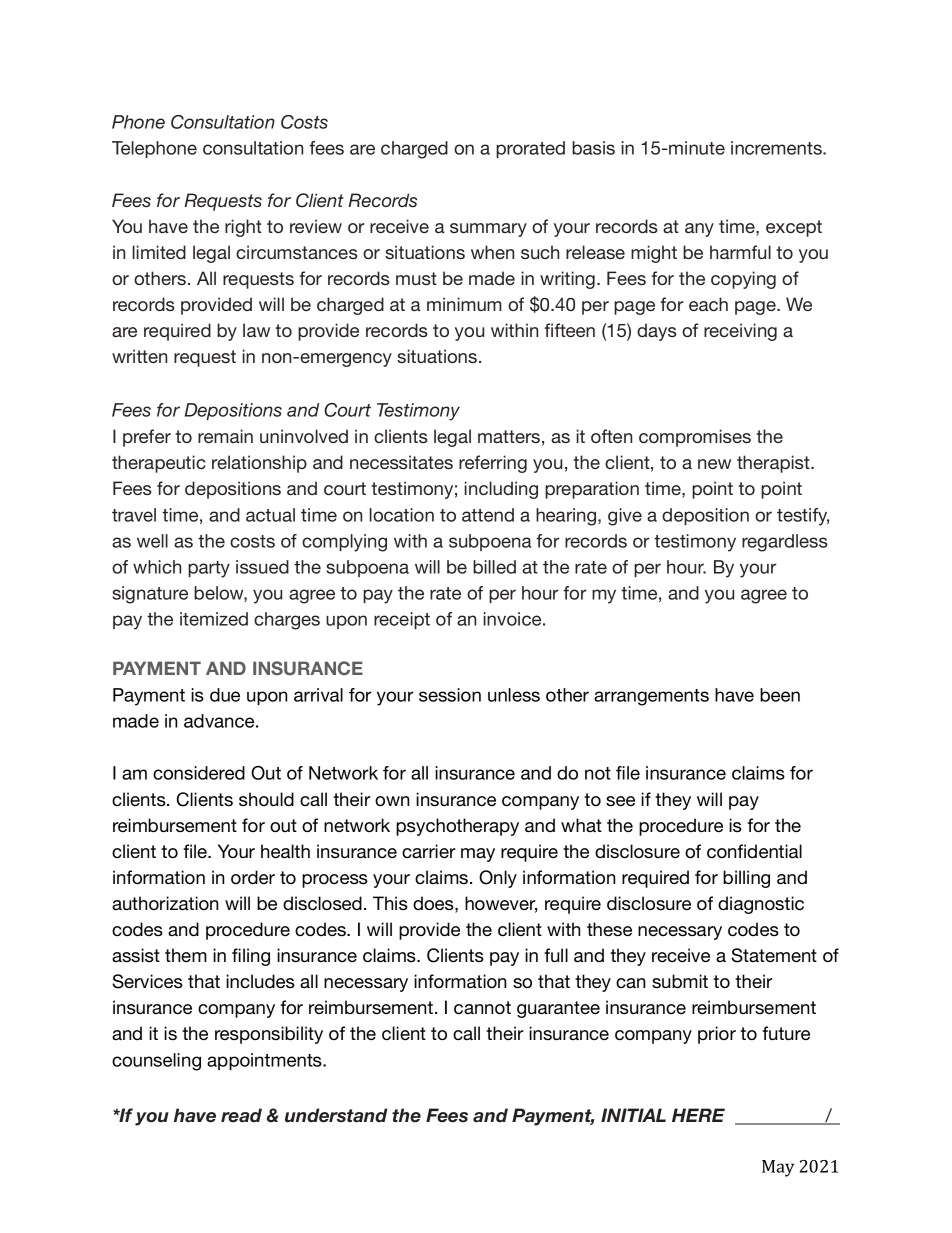  I want to click on receipt, so click(402, 620).
